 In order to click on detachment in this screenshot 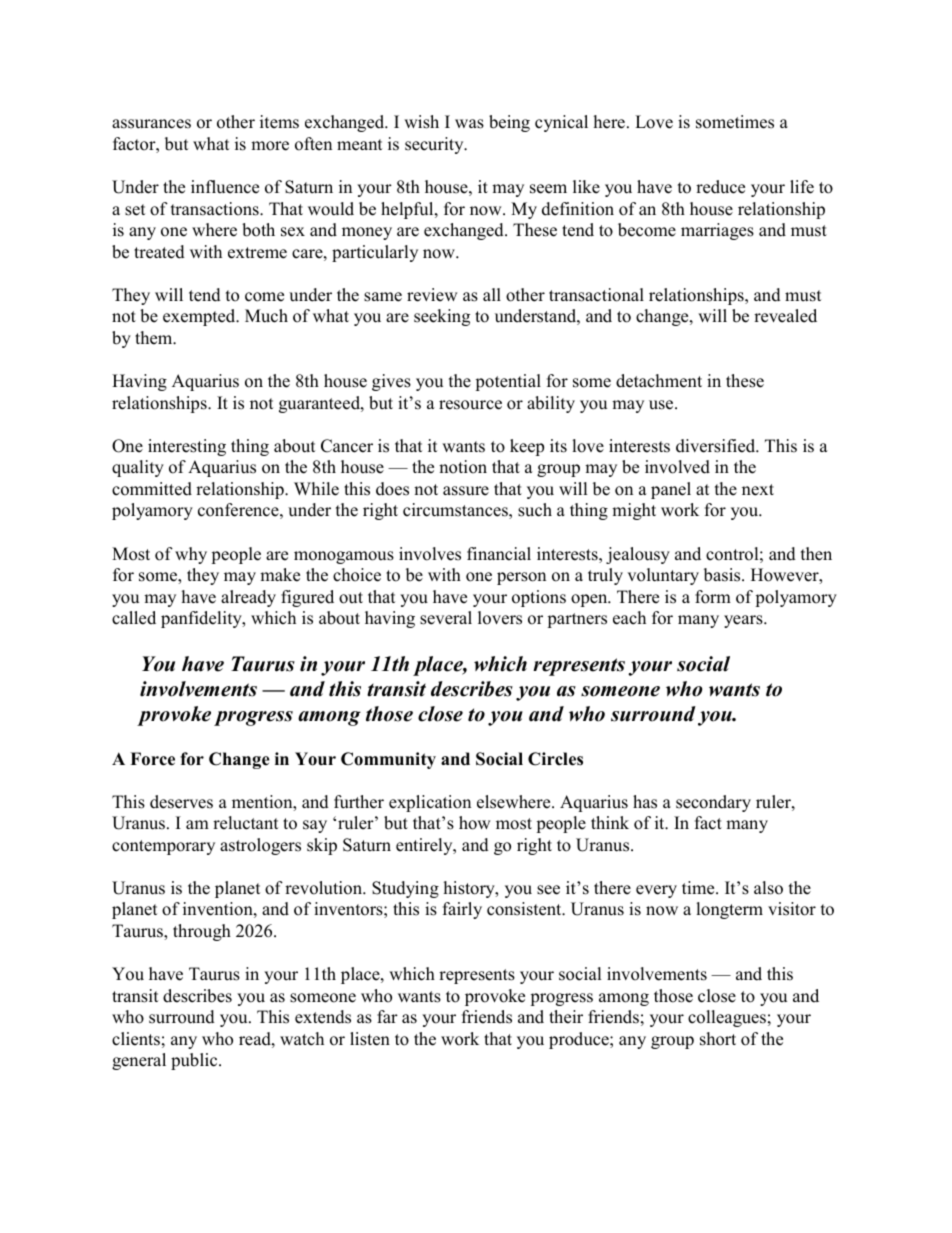, I will do `click(659, 381)`.
